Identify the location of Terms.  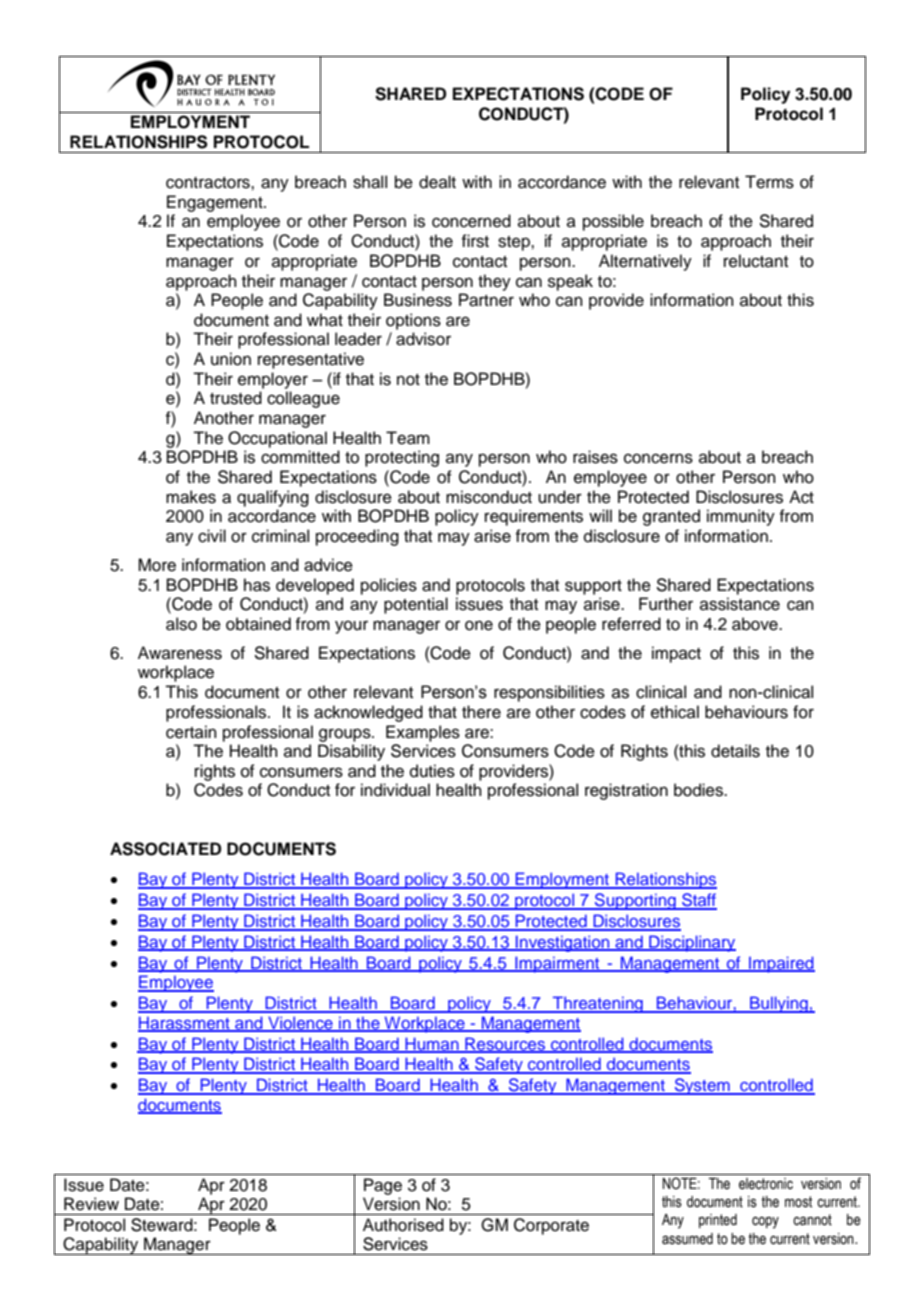
(769, 182).
